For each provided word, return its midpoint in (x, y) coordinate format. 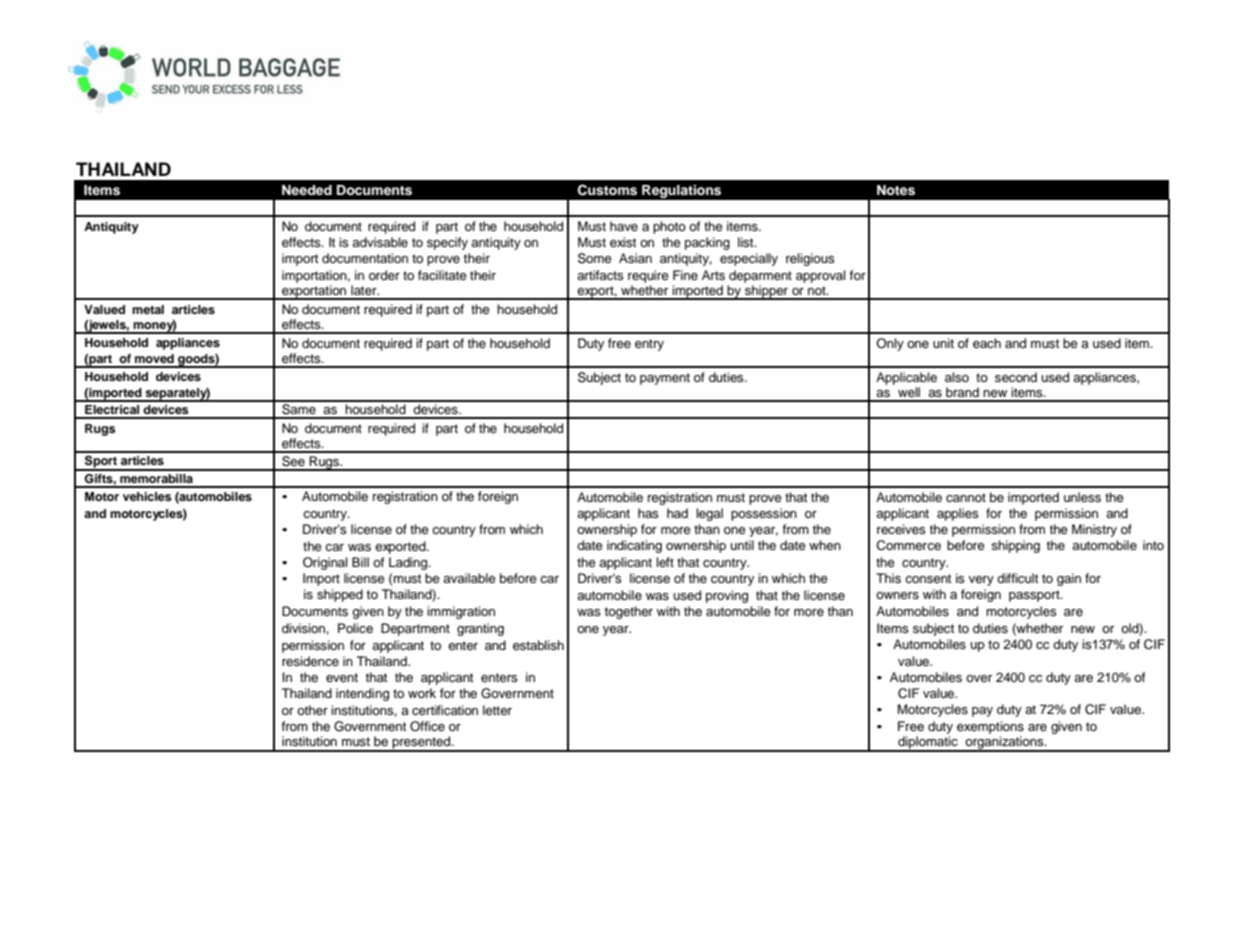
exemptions (990, 727)
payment (665, 379)
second (1016, 377)
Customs (607, 190)
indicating (634, 546)
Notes (896, 190)
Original (325, 563)
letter (497, 710)
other (312, 710)
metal (148, 309)
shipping (1015, 546)
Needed (307, 190)
